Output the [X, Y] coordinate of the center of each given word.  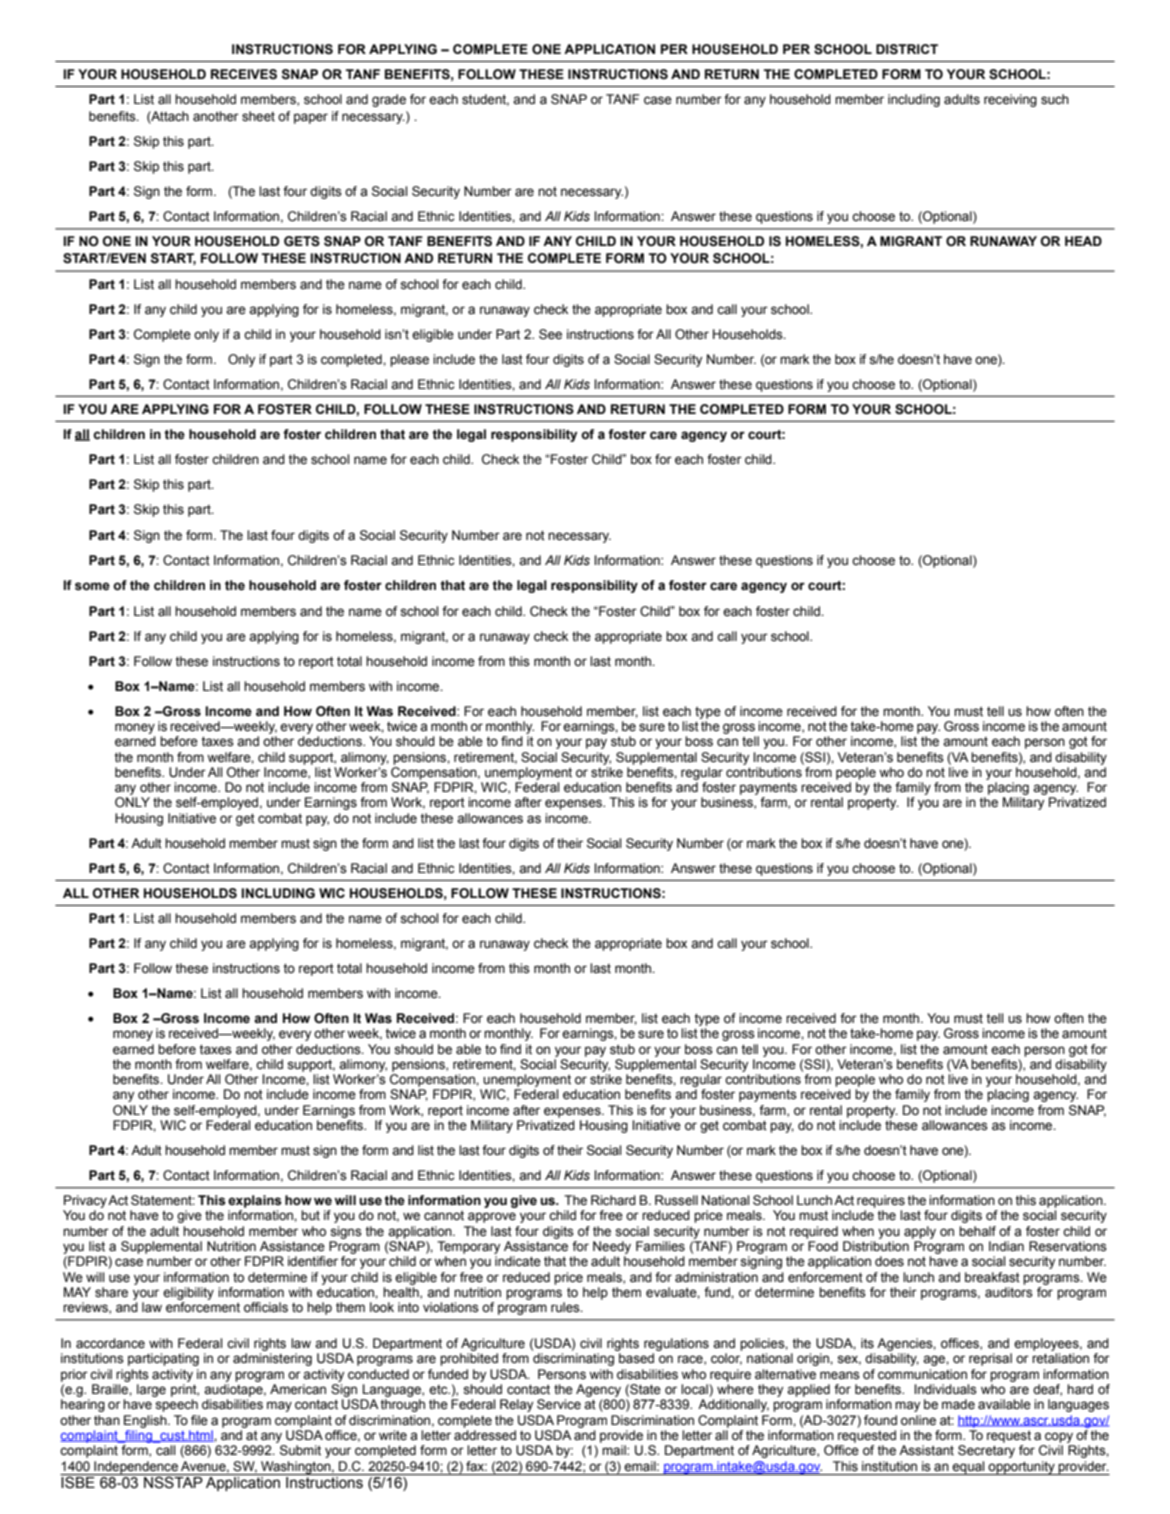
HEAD [1083, 241]
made [958, 1404]
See [550, 334]
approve [492, 1217]
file [199, 1420]
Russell [676, 1200]
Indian [1006, 1246]
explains [255, 1201]
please [409, 360]
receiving [1010, 100]
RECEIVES [244, 74]
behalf [977, 1231]
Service [559, 1404]
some [92, 586]
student [485, 100]
